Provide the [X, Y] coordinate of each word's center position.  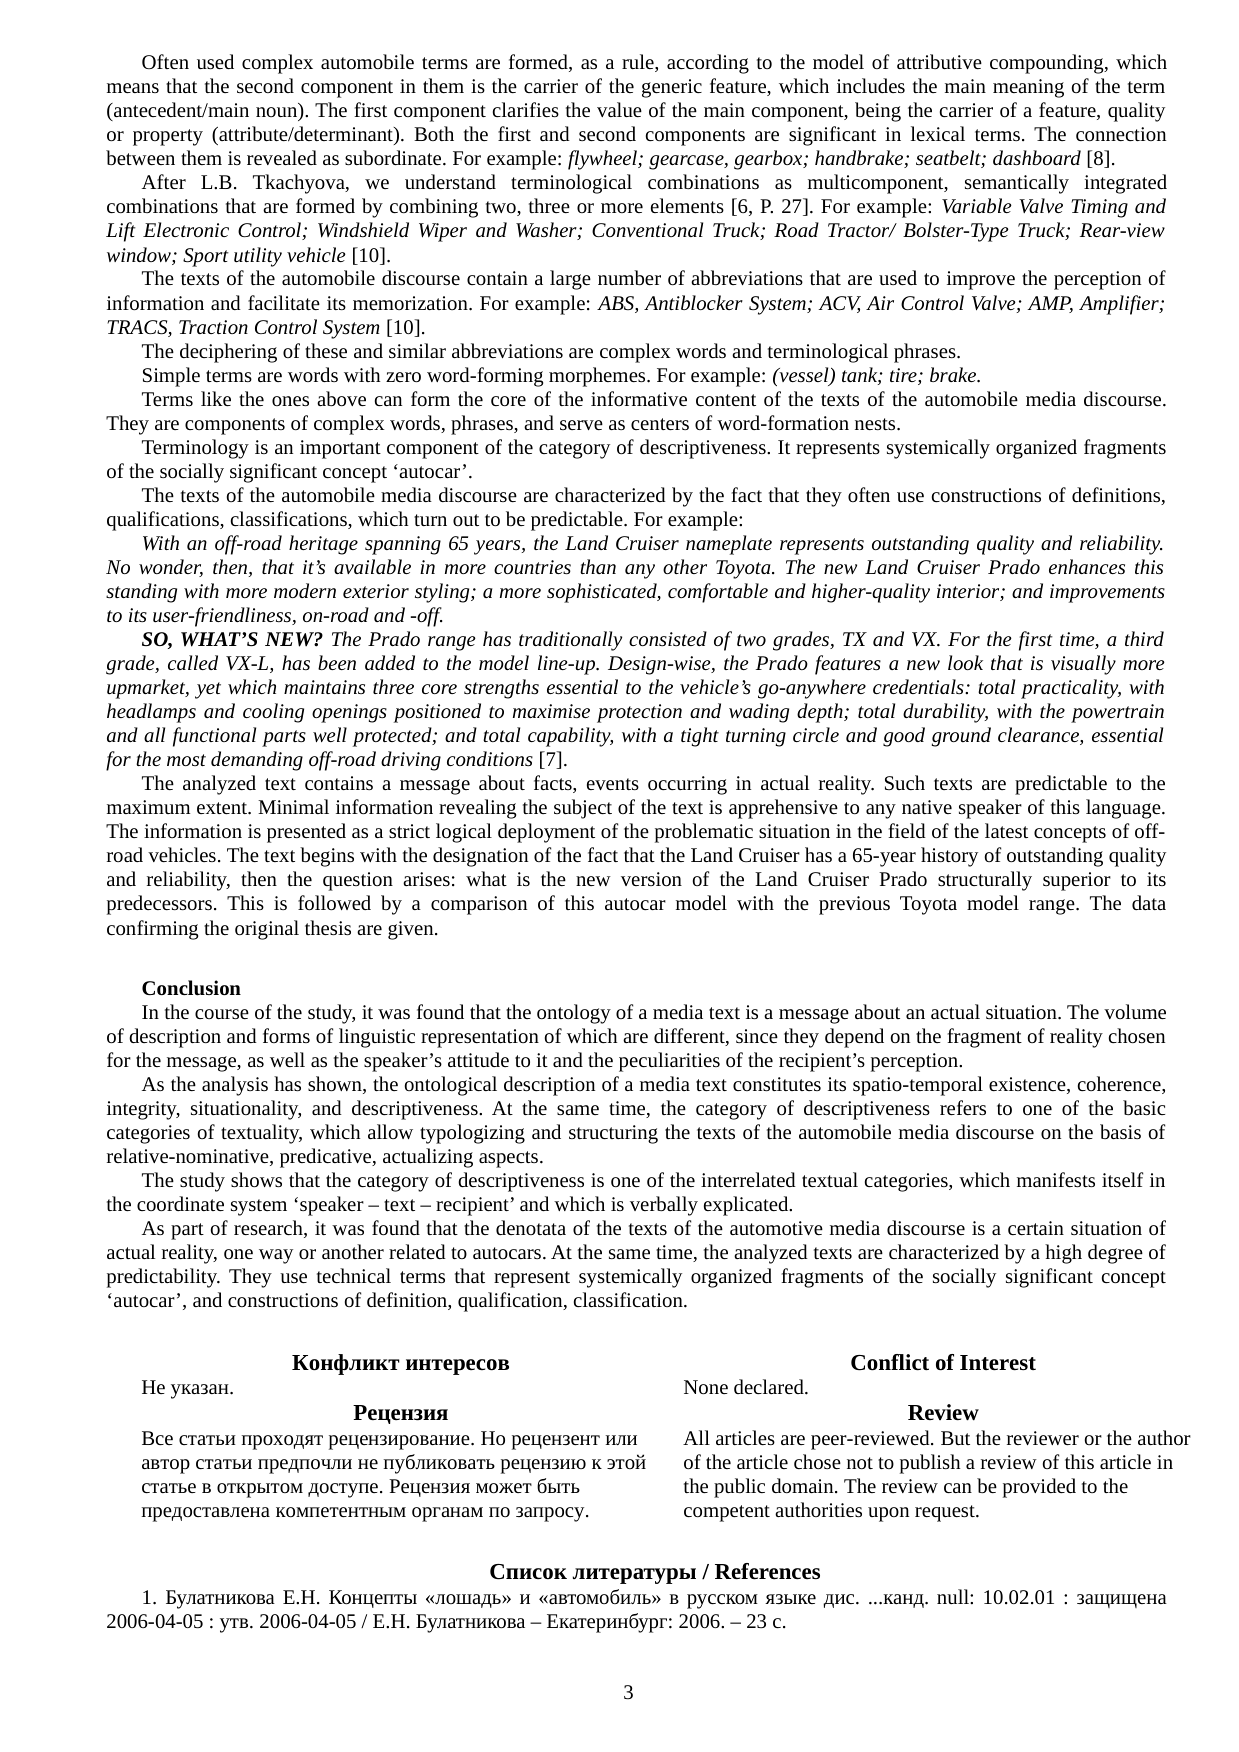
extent [223, 808]
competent [727, 1513]
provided [1039, 1488]
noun [278, 113]
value [619, 109]
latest [1006, 830]
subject [583, 809]
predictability [163, 1278]
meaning [1028, 88]
